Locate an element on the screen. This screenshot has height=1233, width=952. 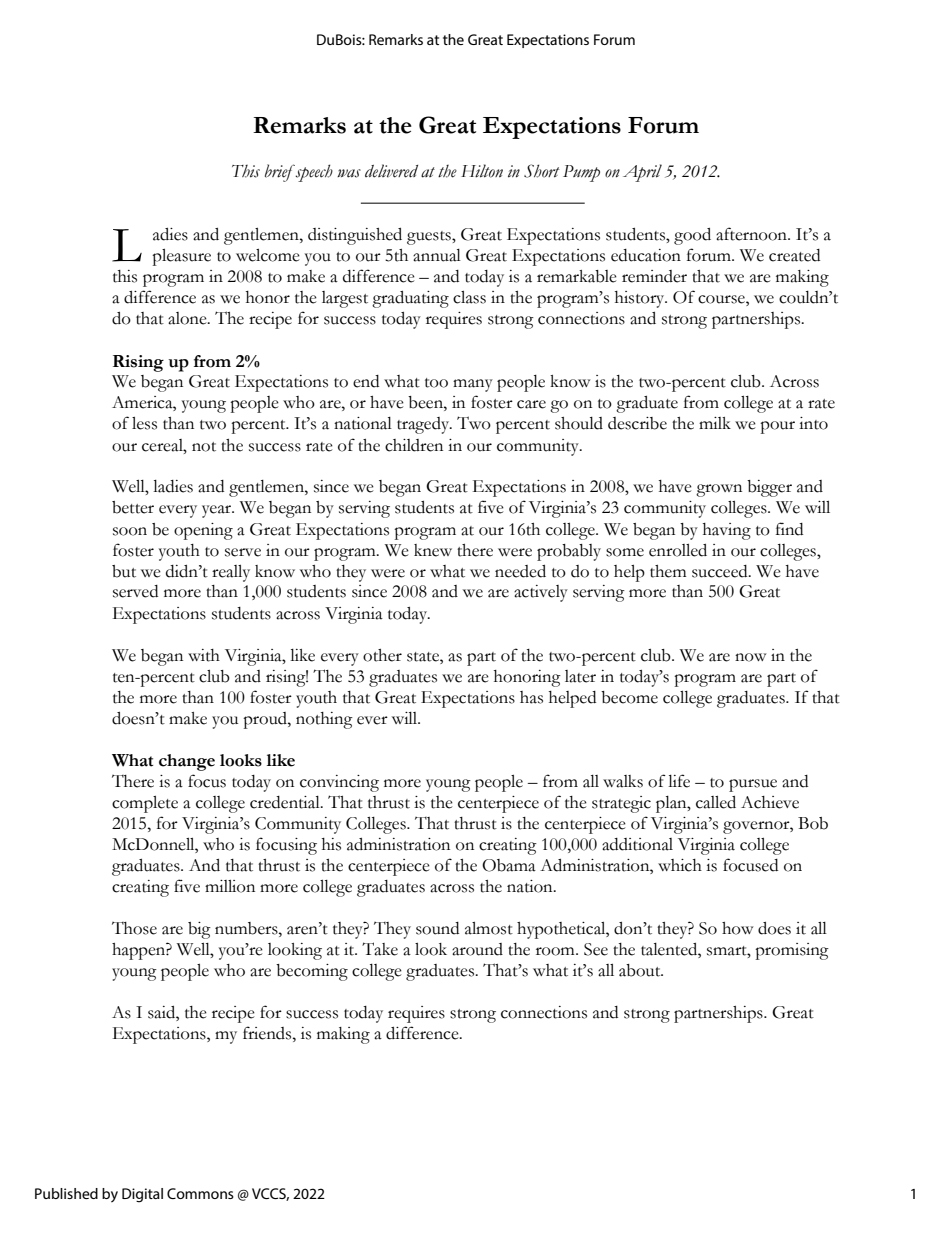
which is located at coordinates (680, 865).
